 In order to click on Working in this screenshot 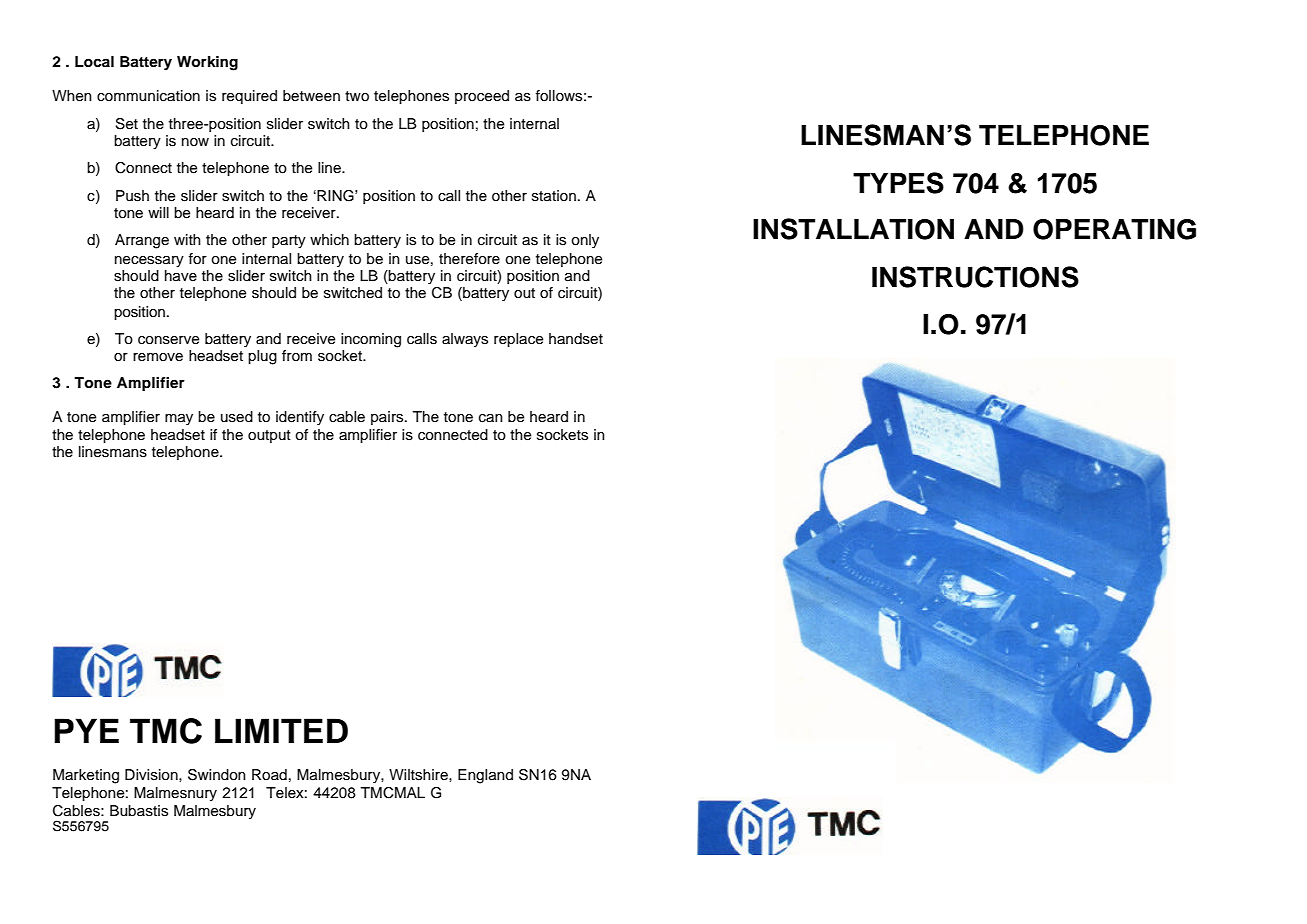, I will do `click(207, 63)`.
